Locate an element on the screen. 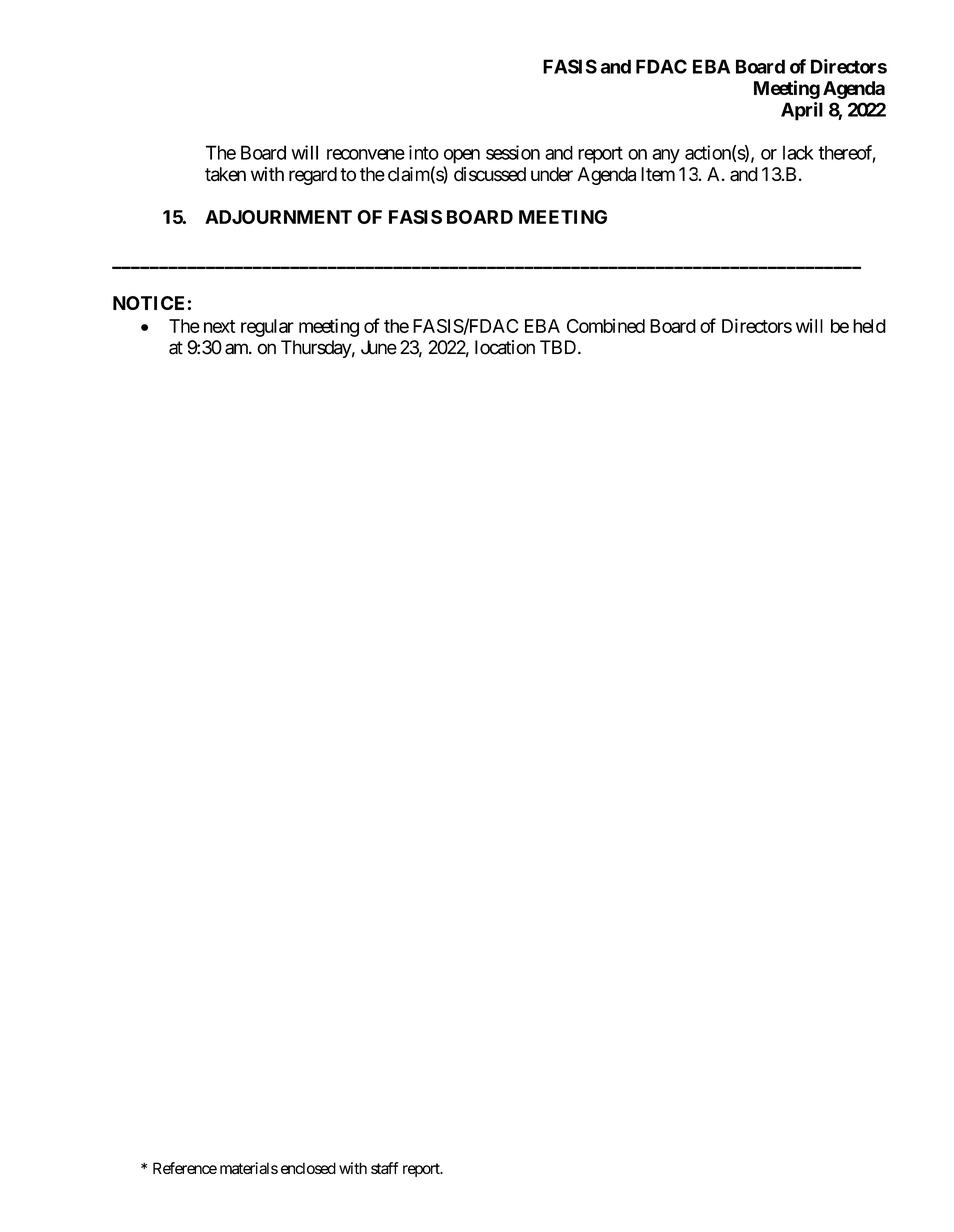 Image resolution: width=954 pixels, height=1232 pixels. location is located at coordinates (505, 347).
